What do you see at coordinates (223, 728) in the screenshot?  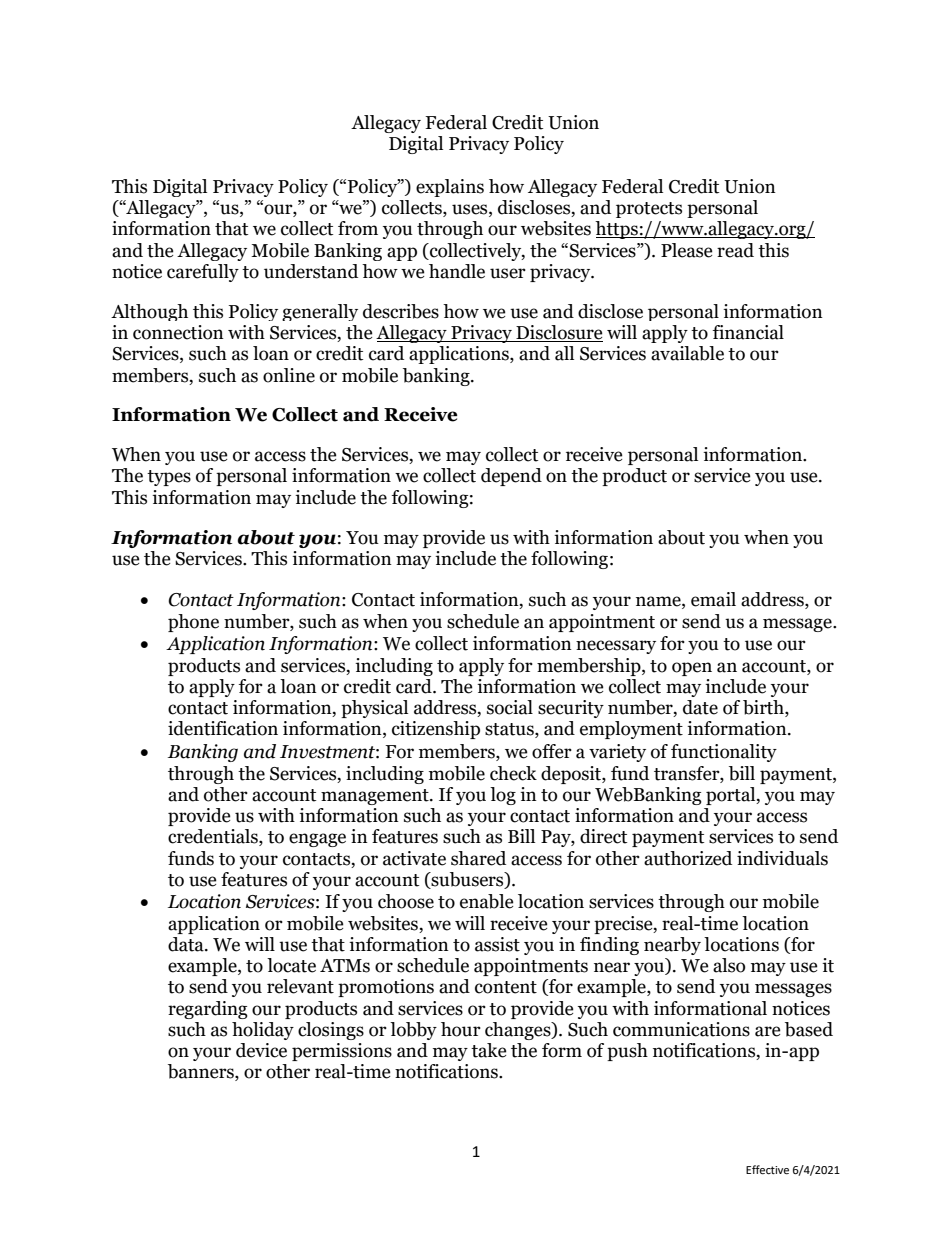 I see `identification` at bounding box center [223, 728].
